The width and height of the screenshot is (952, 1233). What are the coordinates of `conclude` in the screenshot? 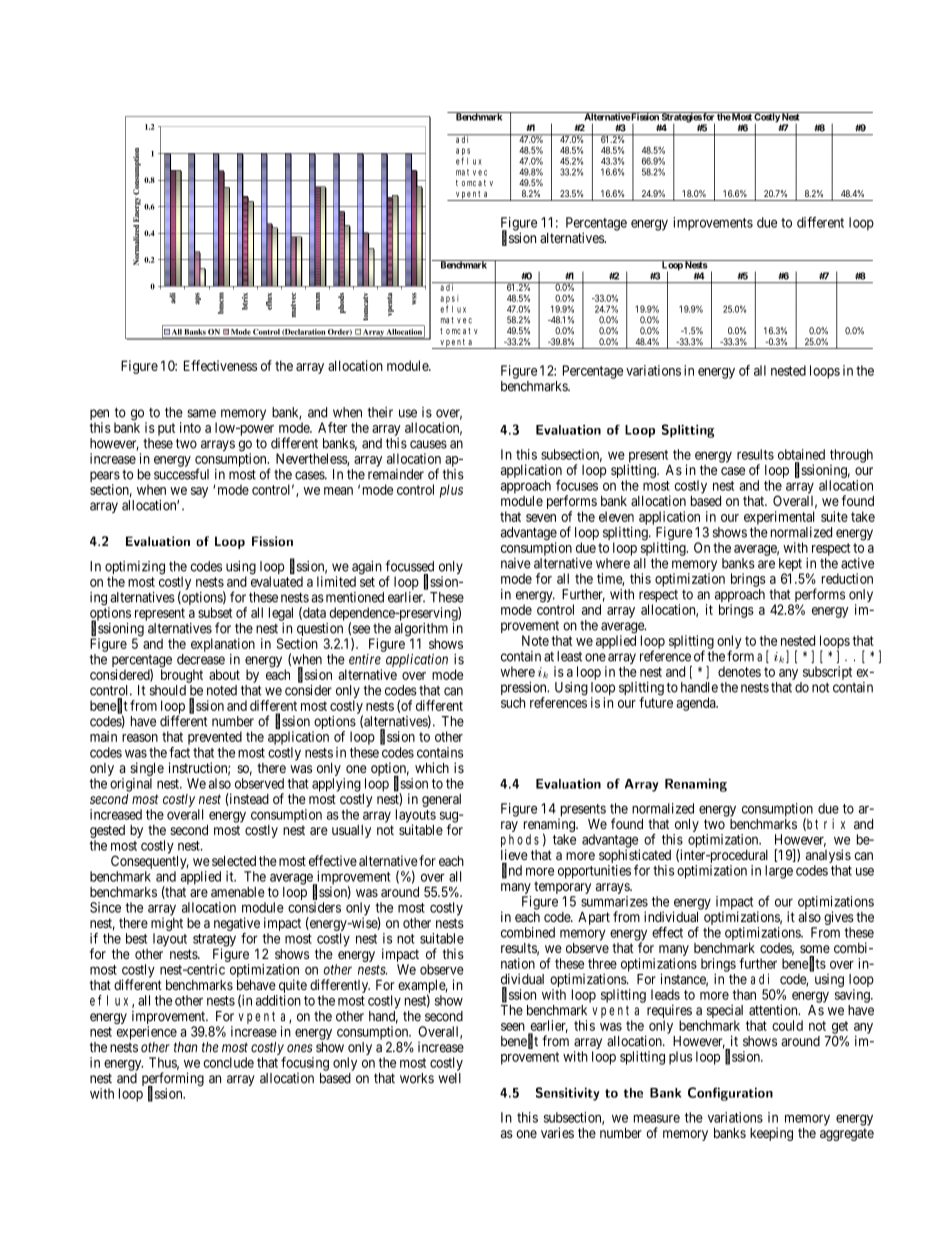 It's located at (228, 1062).
